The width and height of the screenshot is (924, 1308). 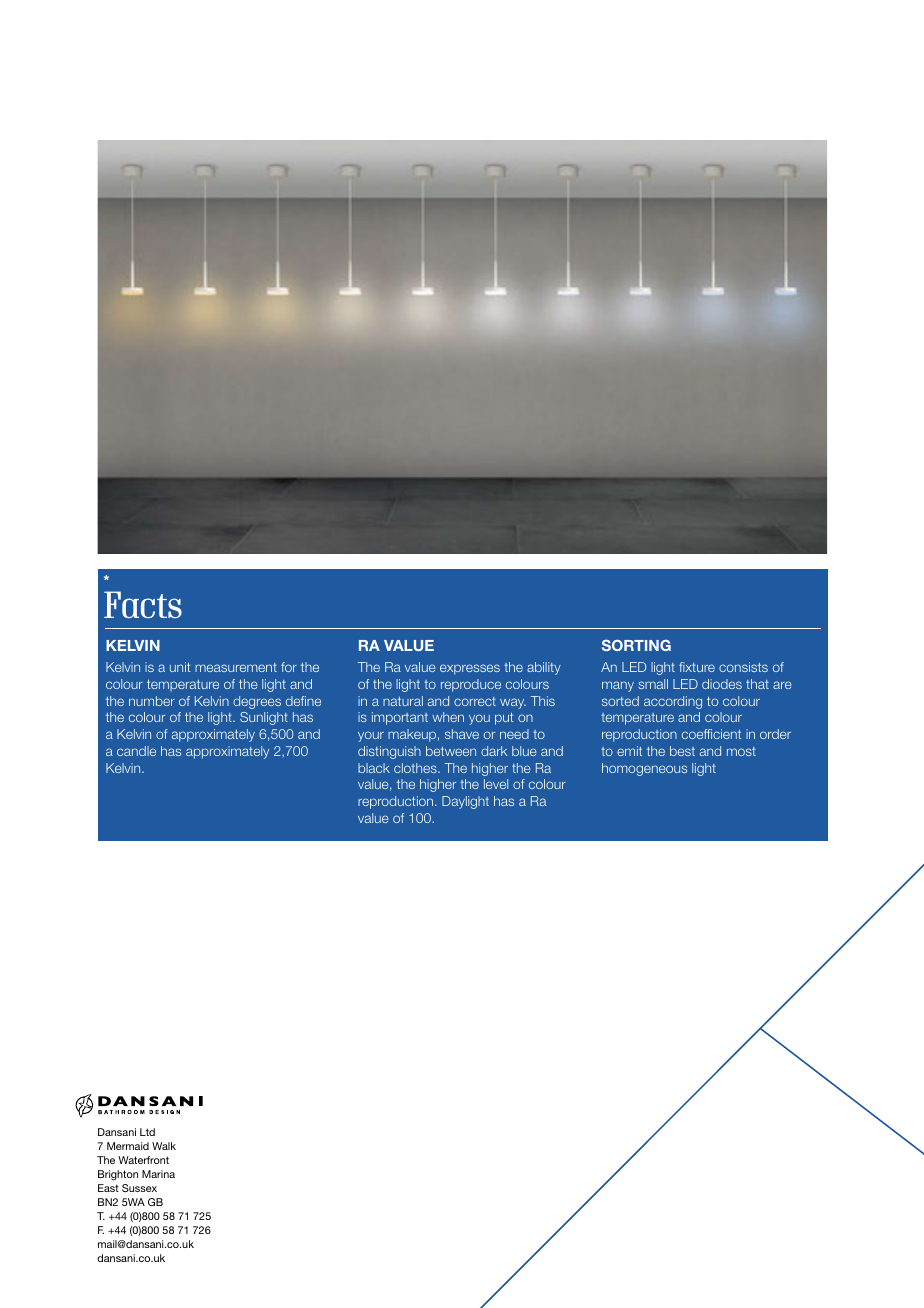 I want to click on Facts, so click(x=143, y=604).
